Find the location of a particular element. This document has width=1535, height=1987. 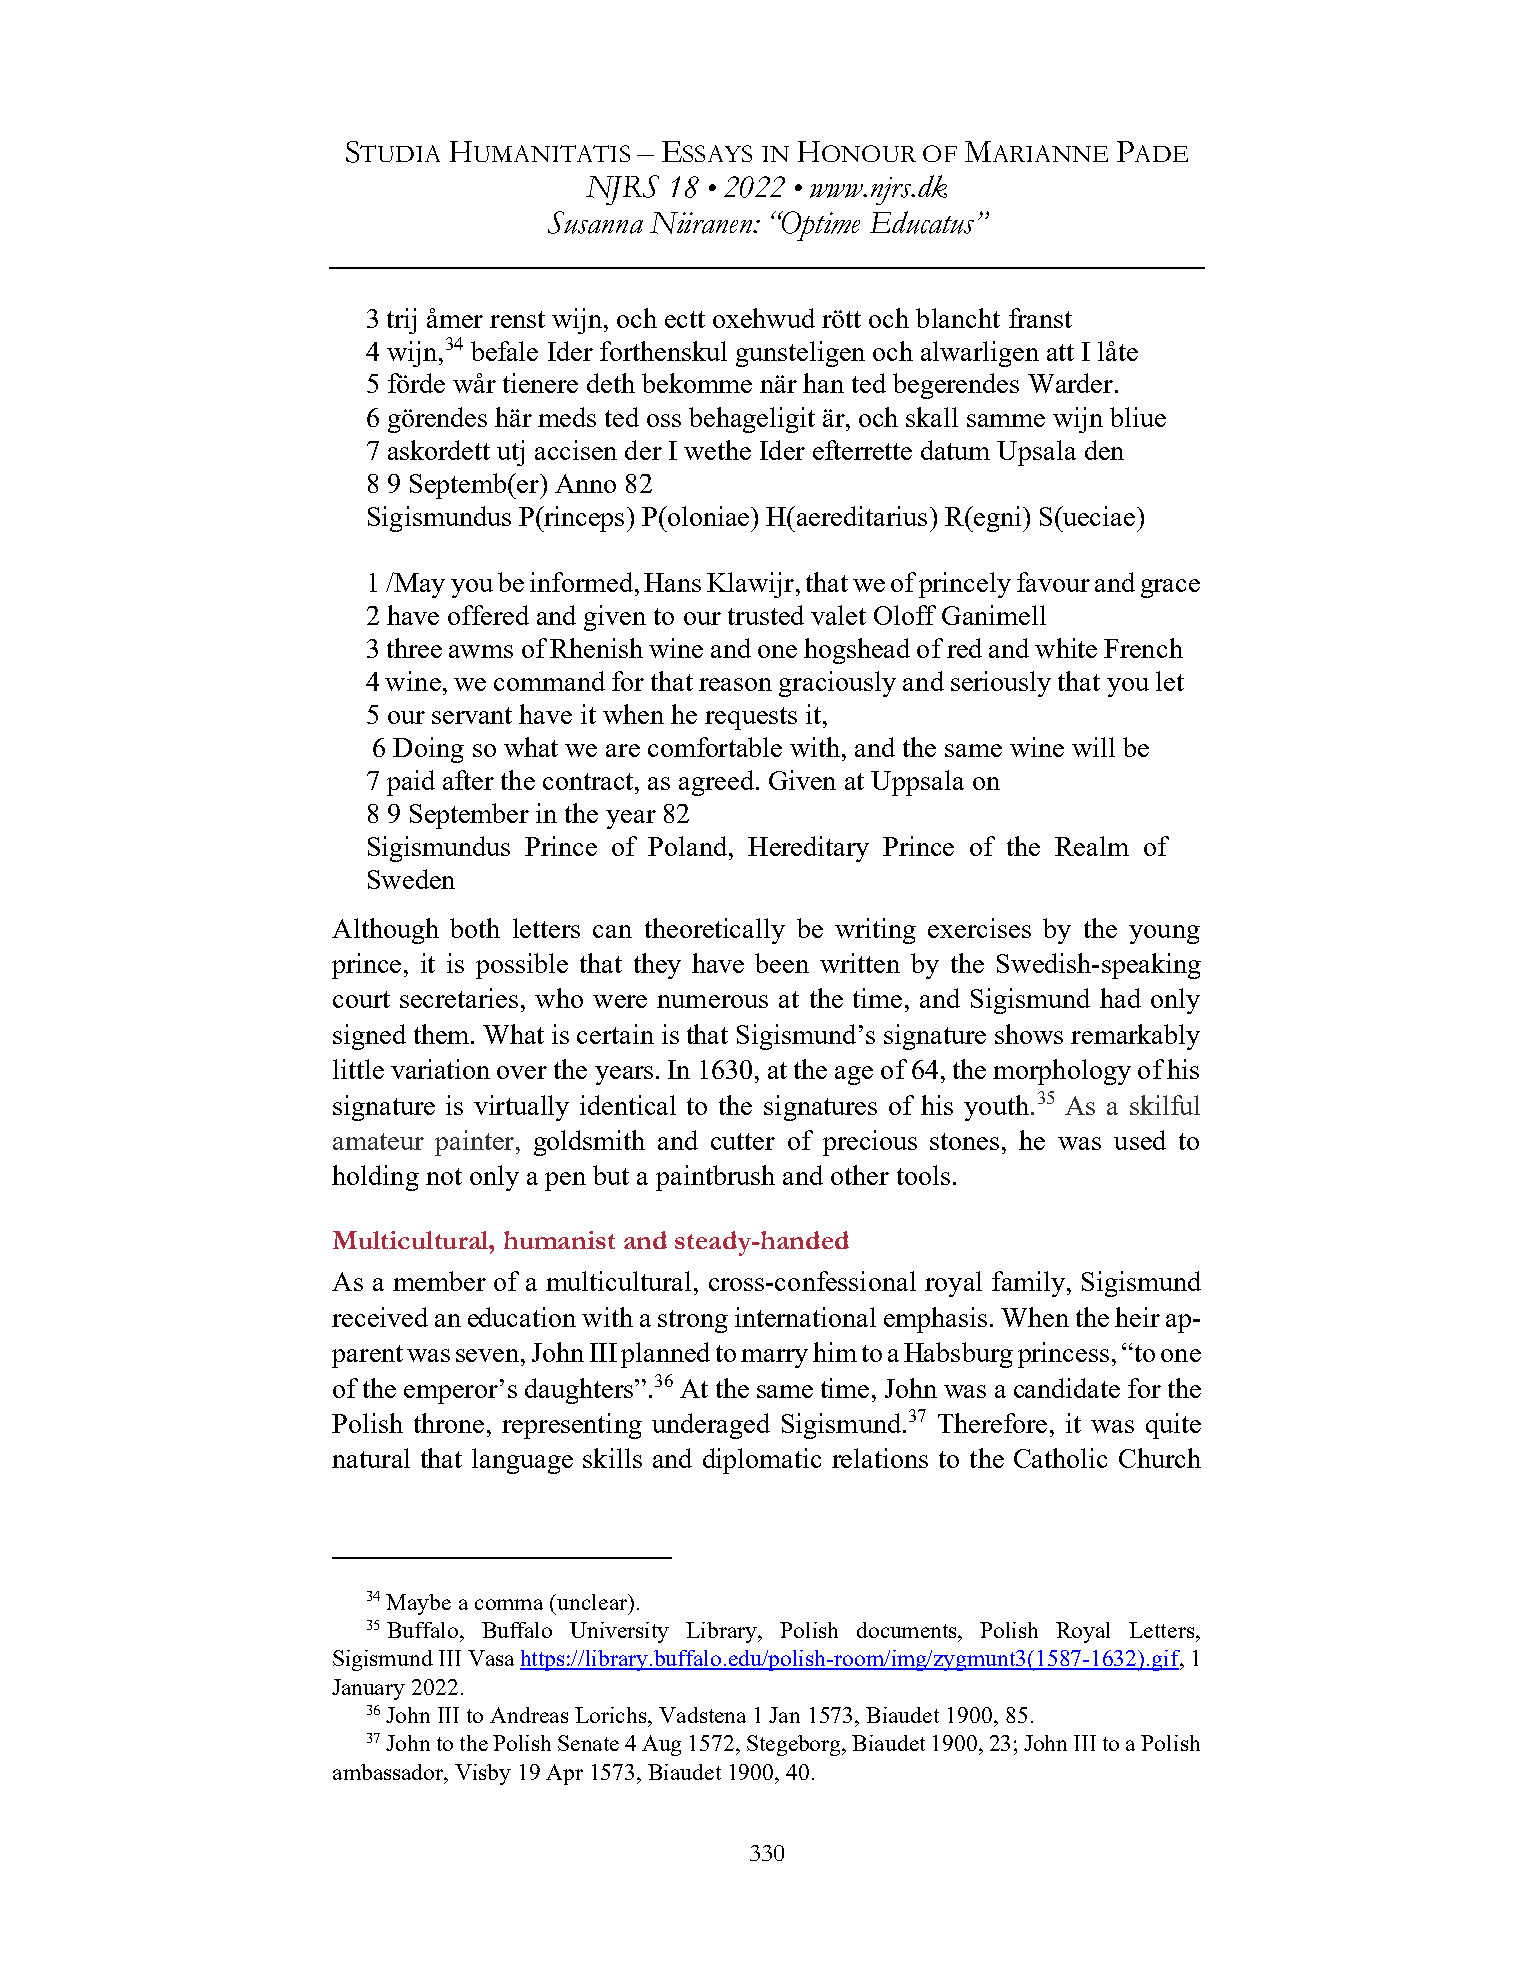

candidate is located at coordinates (1067, 1388).
